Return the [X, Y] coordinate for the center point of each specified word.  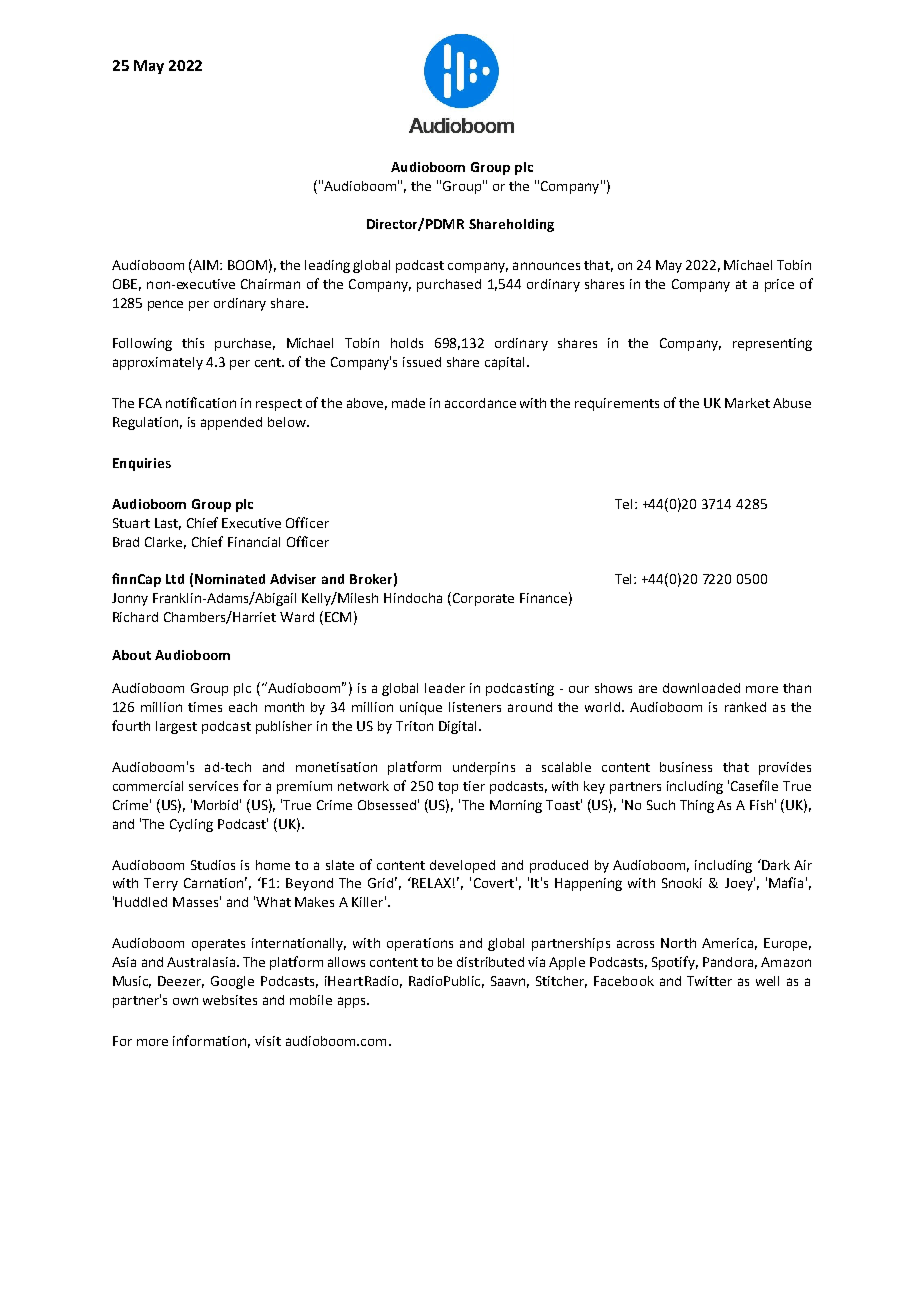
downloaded [701, 688]
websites [230, 1000]
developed [462, 866]
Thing [697, 806]
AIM [206, 264]
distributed [490, 962]
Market [747, 403]
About [131, 655]
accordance [480, 403]
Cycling [191, 825]
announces [546, 266]
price [779, 285]
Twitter [709, 981]
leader [445, 688]
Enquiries [142, 464]
